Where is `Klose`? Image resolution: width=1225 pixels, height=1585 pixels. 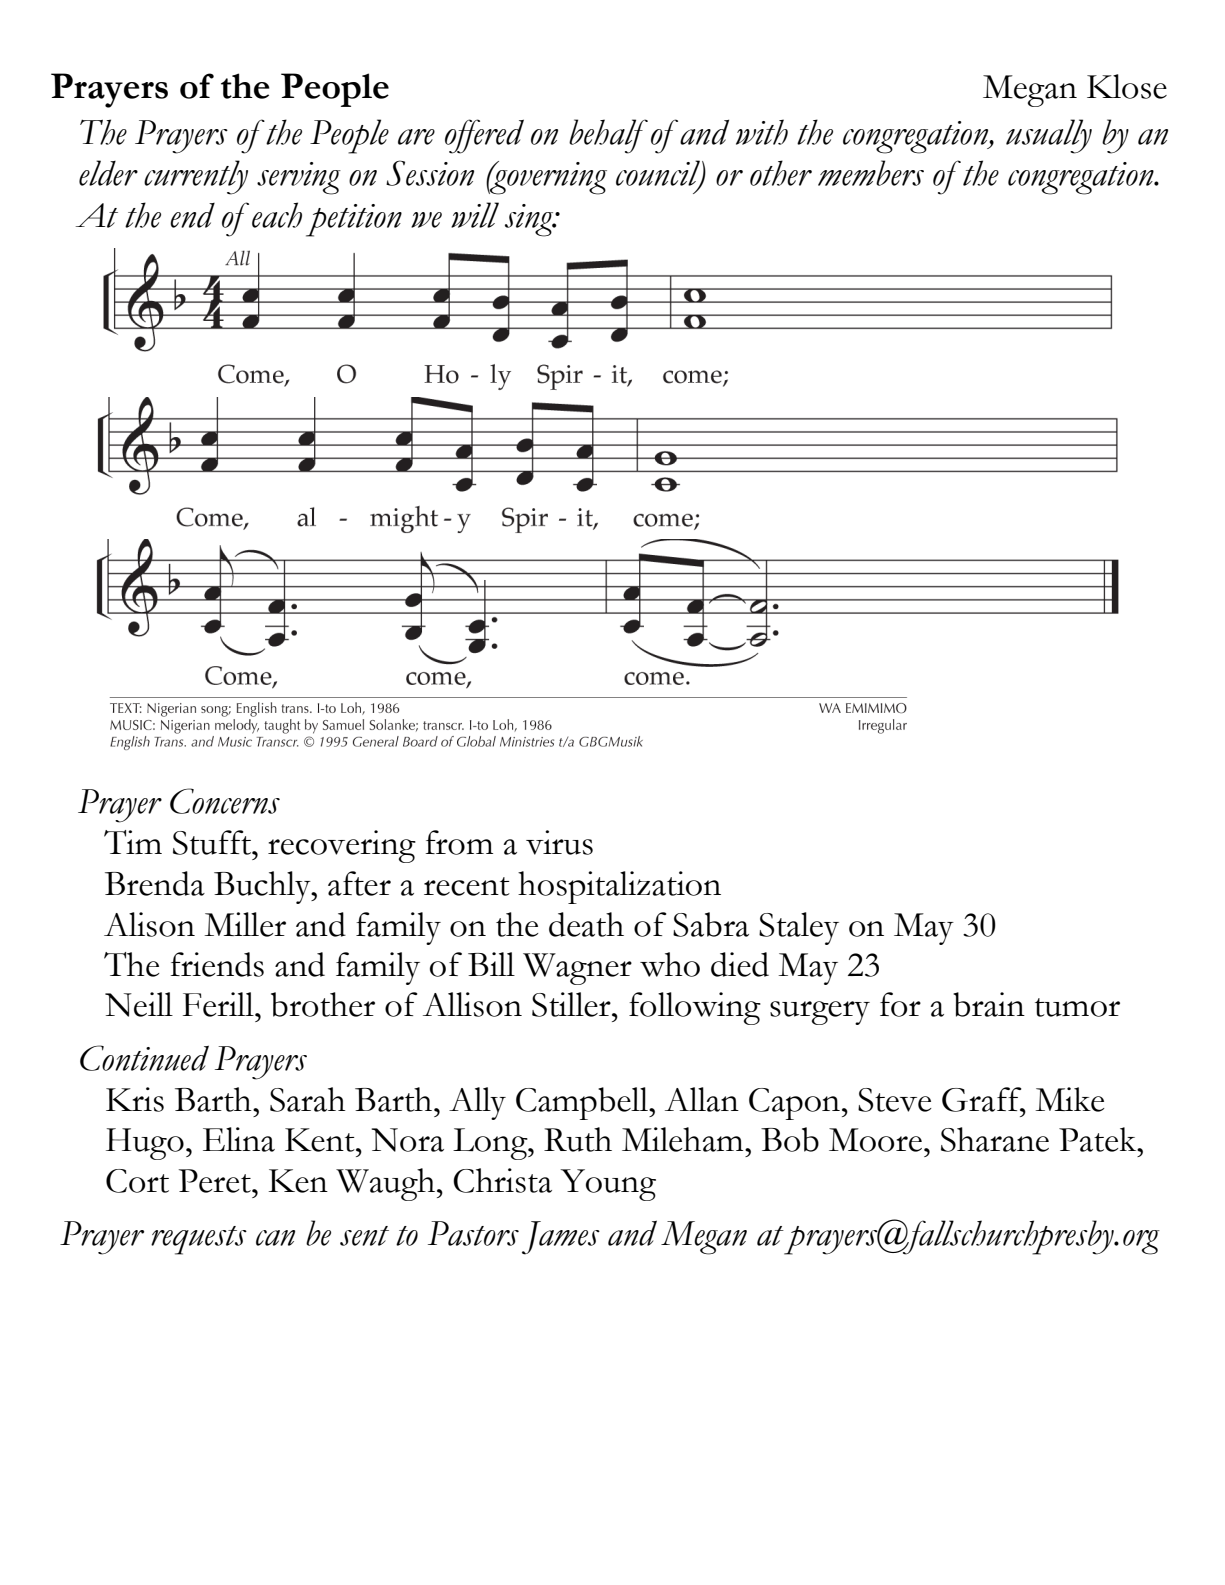
Klose is located at coordinates (1127, 86).
